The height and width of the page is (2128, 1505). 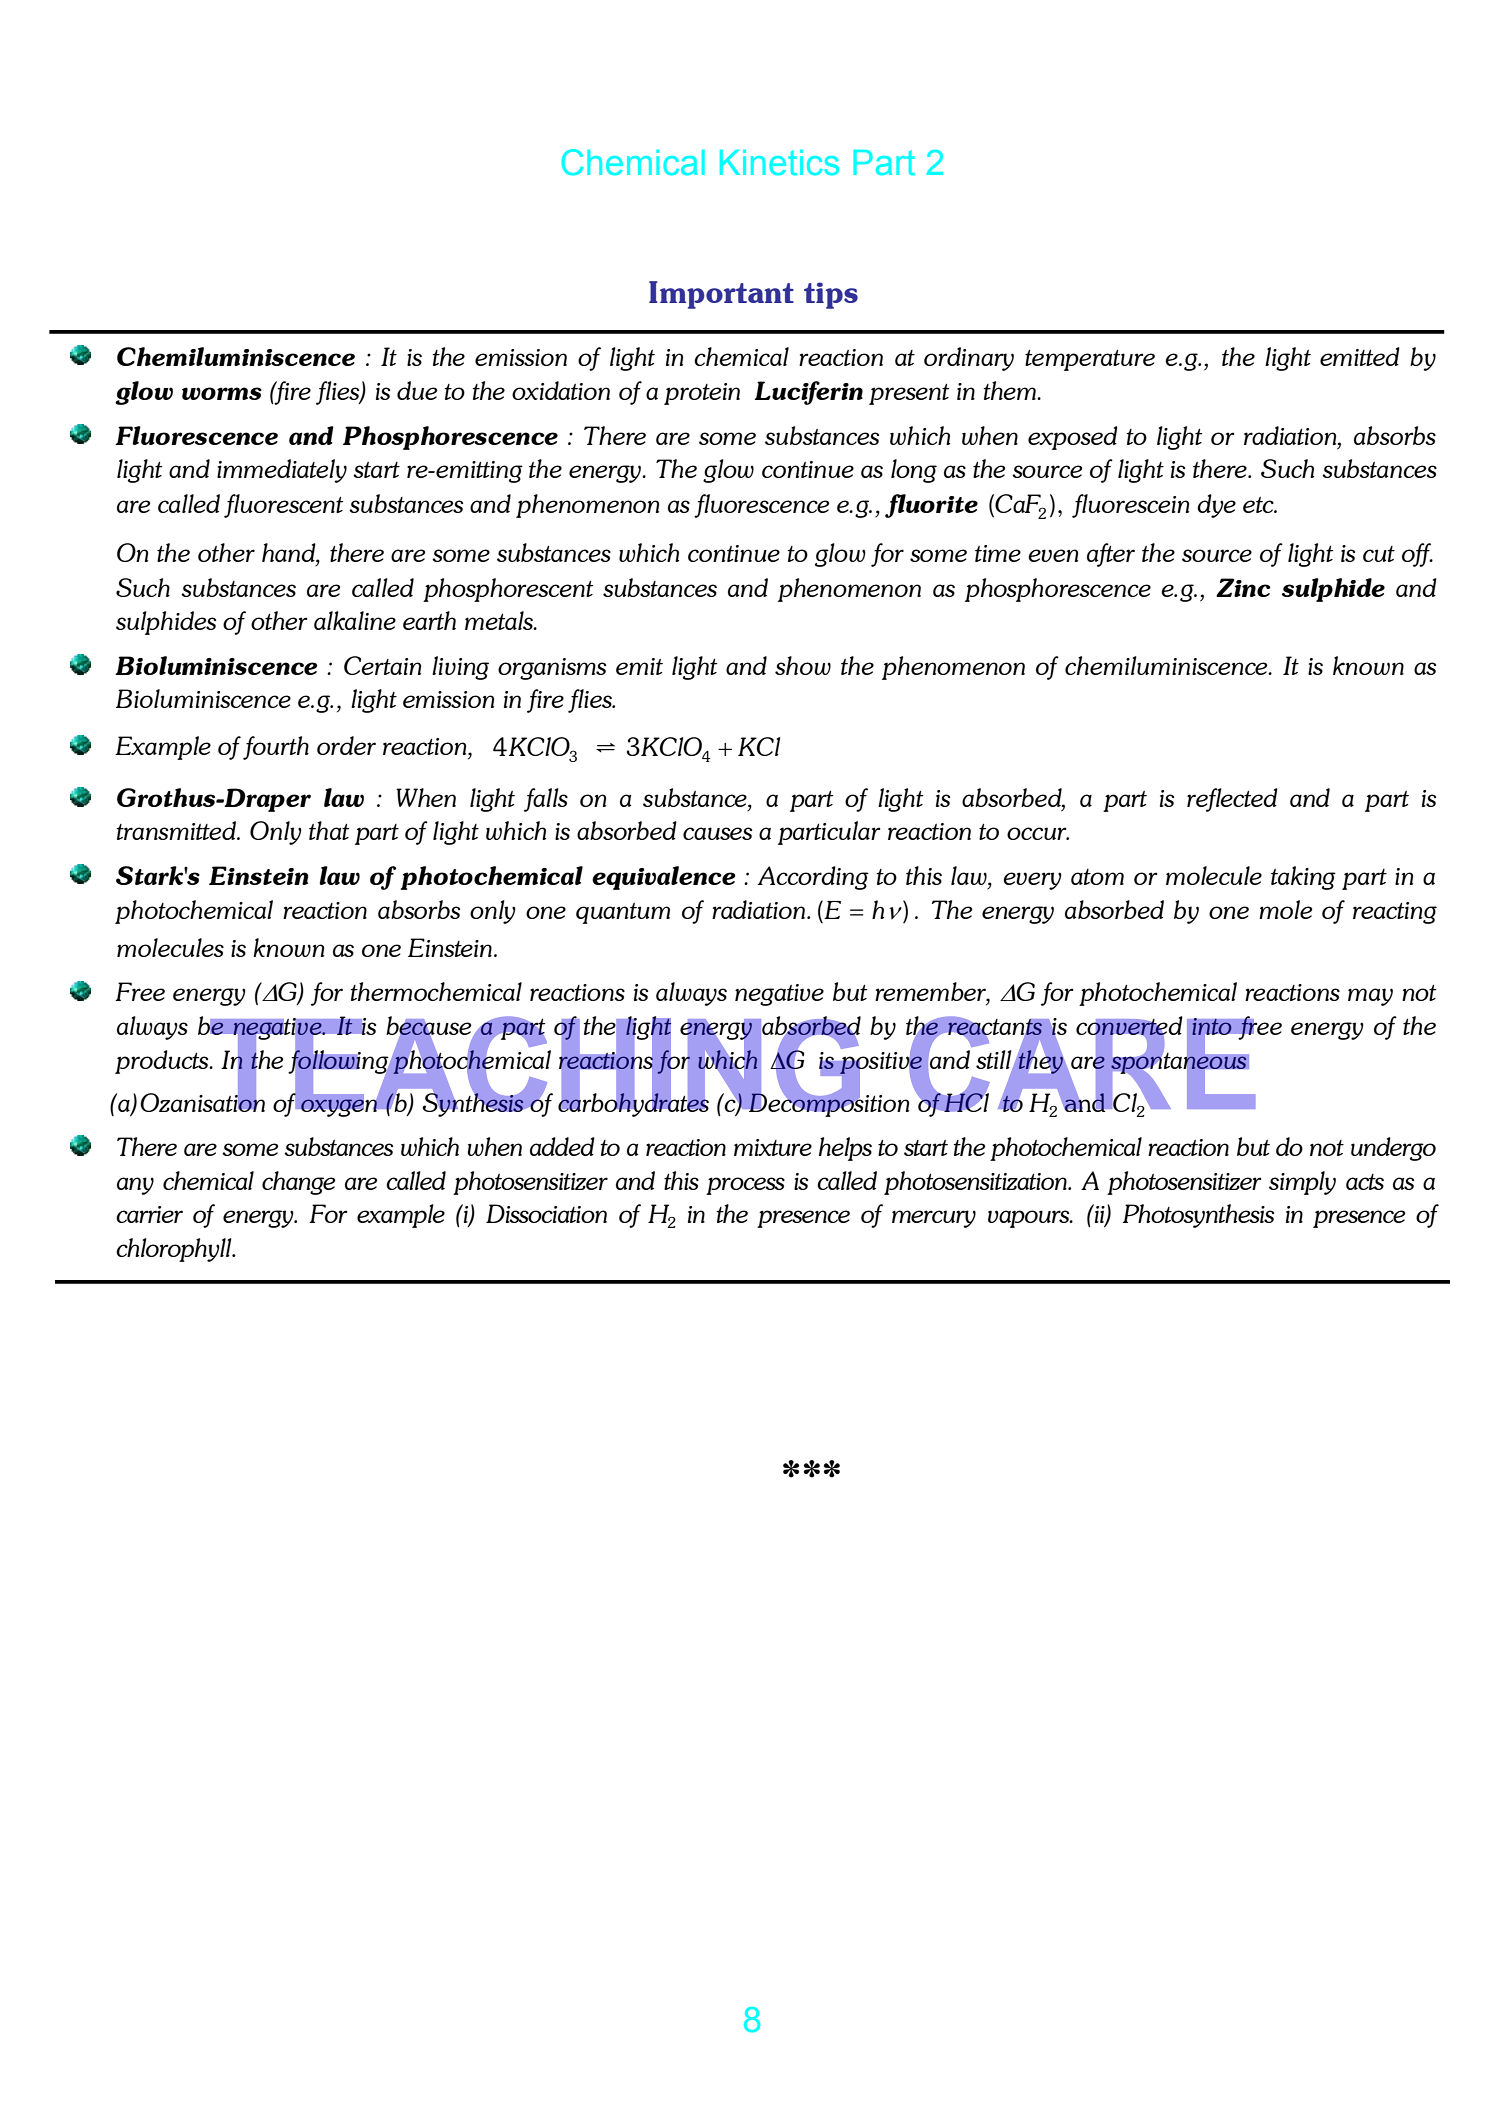 What do you see at coordinates (745, 1186) in the page?
I see `process` at bounding box center [745, 1186].
